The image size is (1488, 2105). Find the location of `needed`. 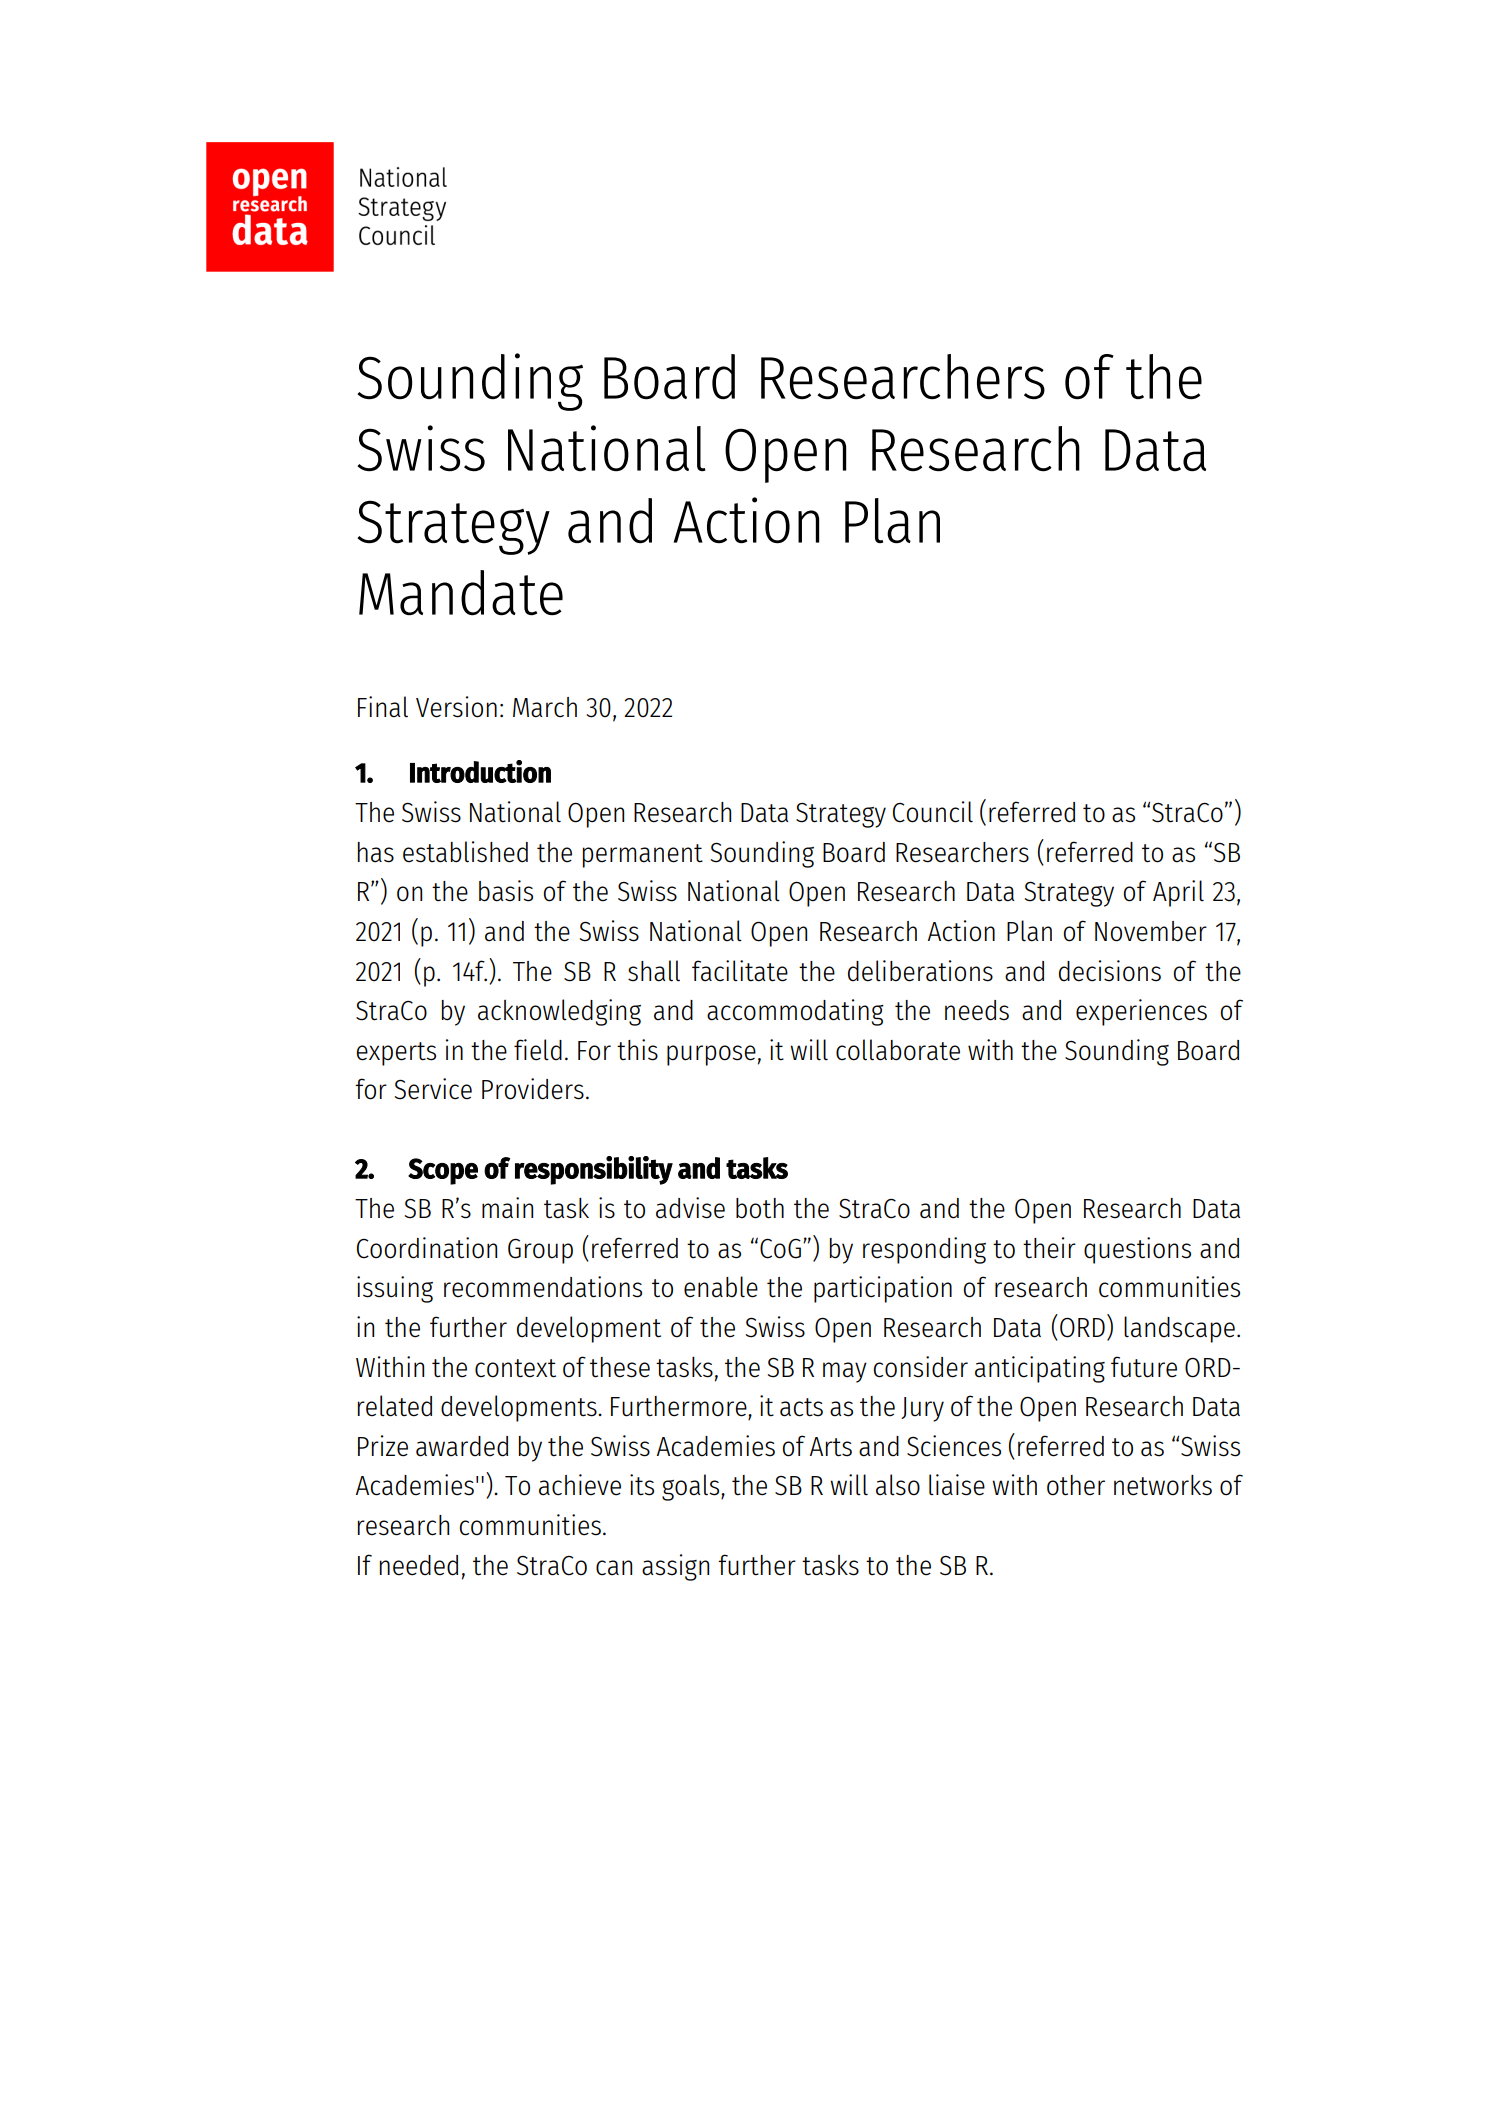

needed is located at coordinates (419, 1565).
